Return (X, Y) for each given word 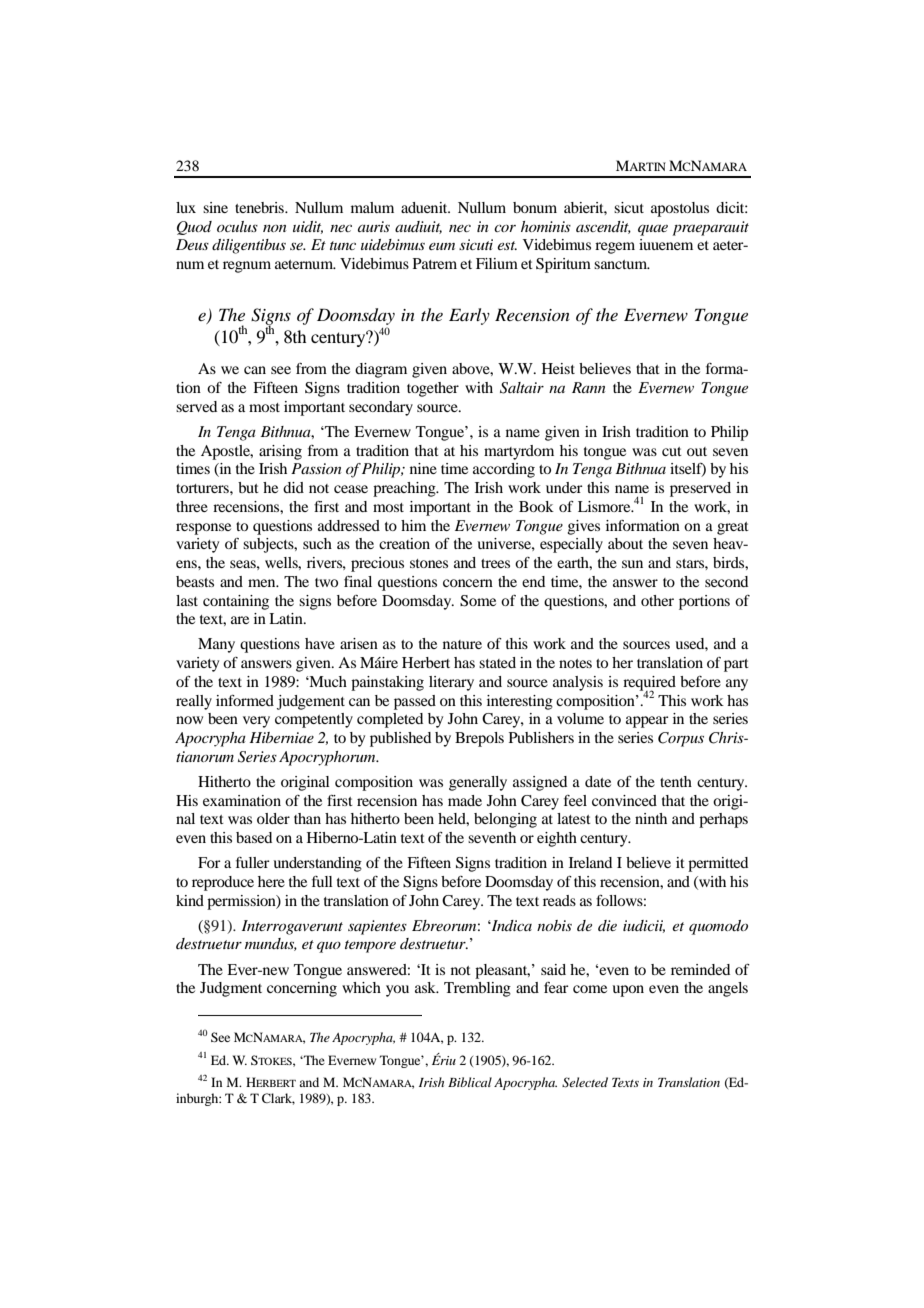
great (733, 528)
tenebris (260, 207)
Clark (278, 1099)
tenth (676, 781)
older (273, 818)
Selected (585, 1082)
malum (372, 207)
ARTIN (647, 166)
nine (423, 468)
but (248, 487)
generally (478, 783)
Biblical (470, 1082)
